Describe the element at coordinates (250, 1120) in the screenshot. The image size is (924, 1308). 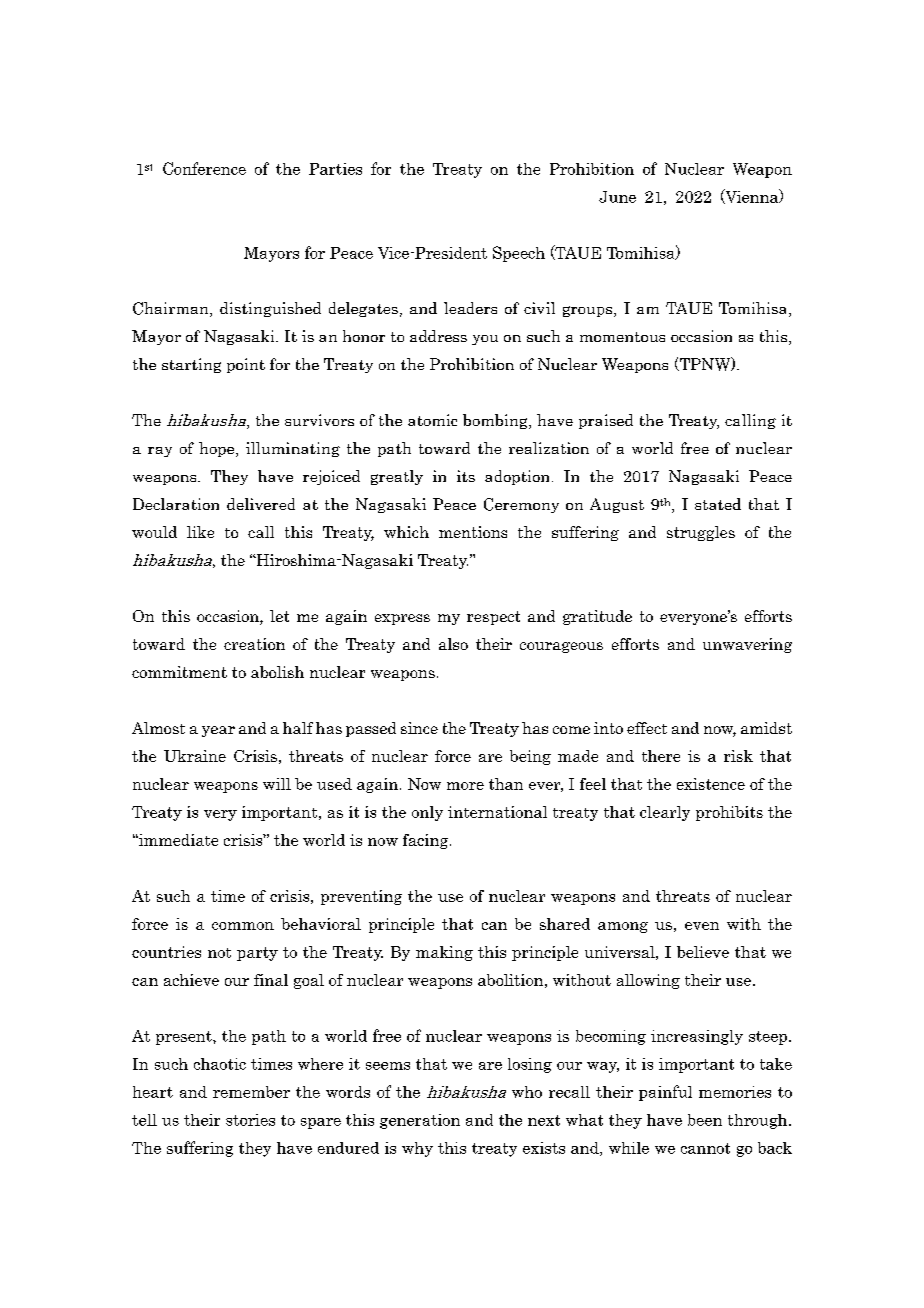
I see `stories` at that location.
